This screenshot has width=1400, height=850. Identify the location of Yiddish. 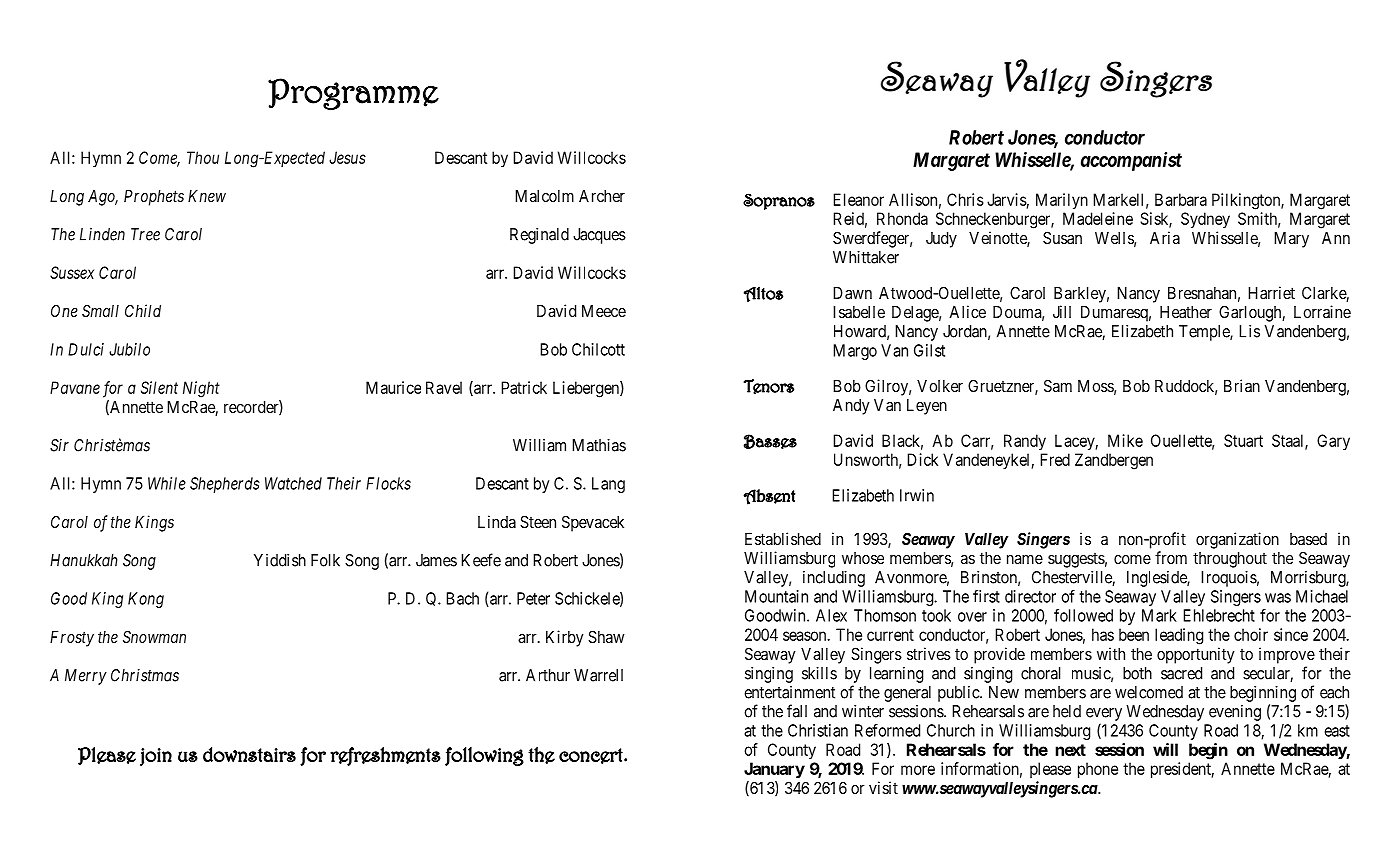
(280, 560).
